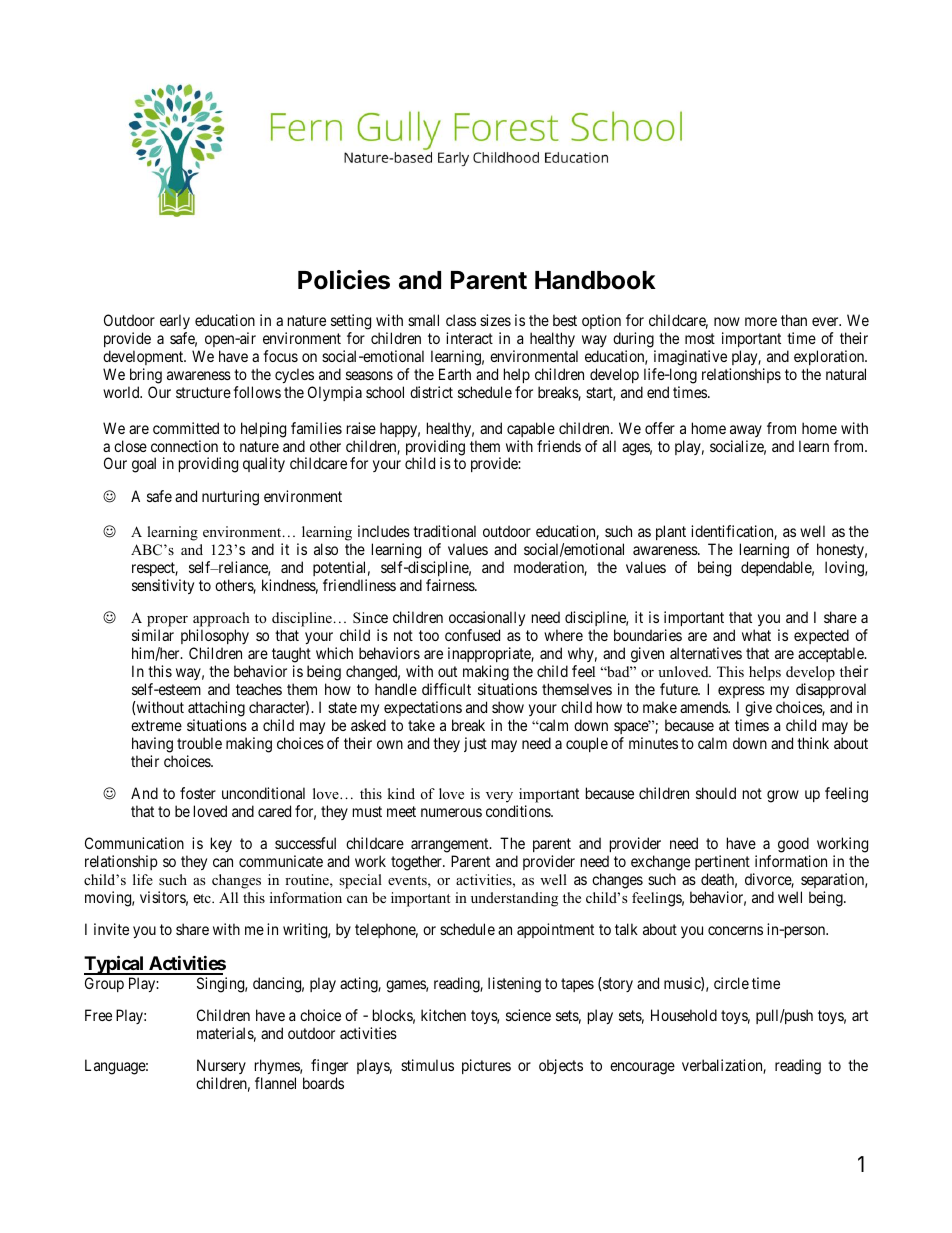 Image resolution: width=952 pixels, height=1233 pixels. Describe the element at coordinates (684, 1015) in the document. I see `Household` at that location.
